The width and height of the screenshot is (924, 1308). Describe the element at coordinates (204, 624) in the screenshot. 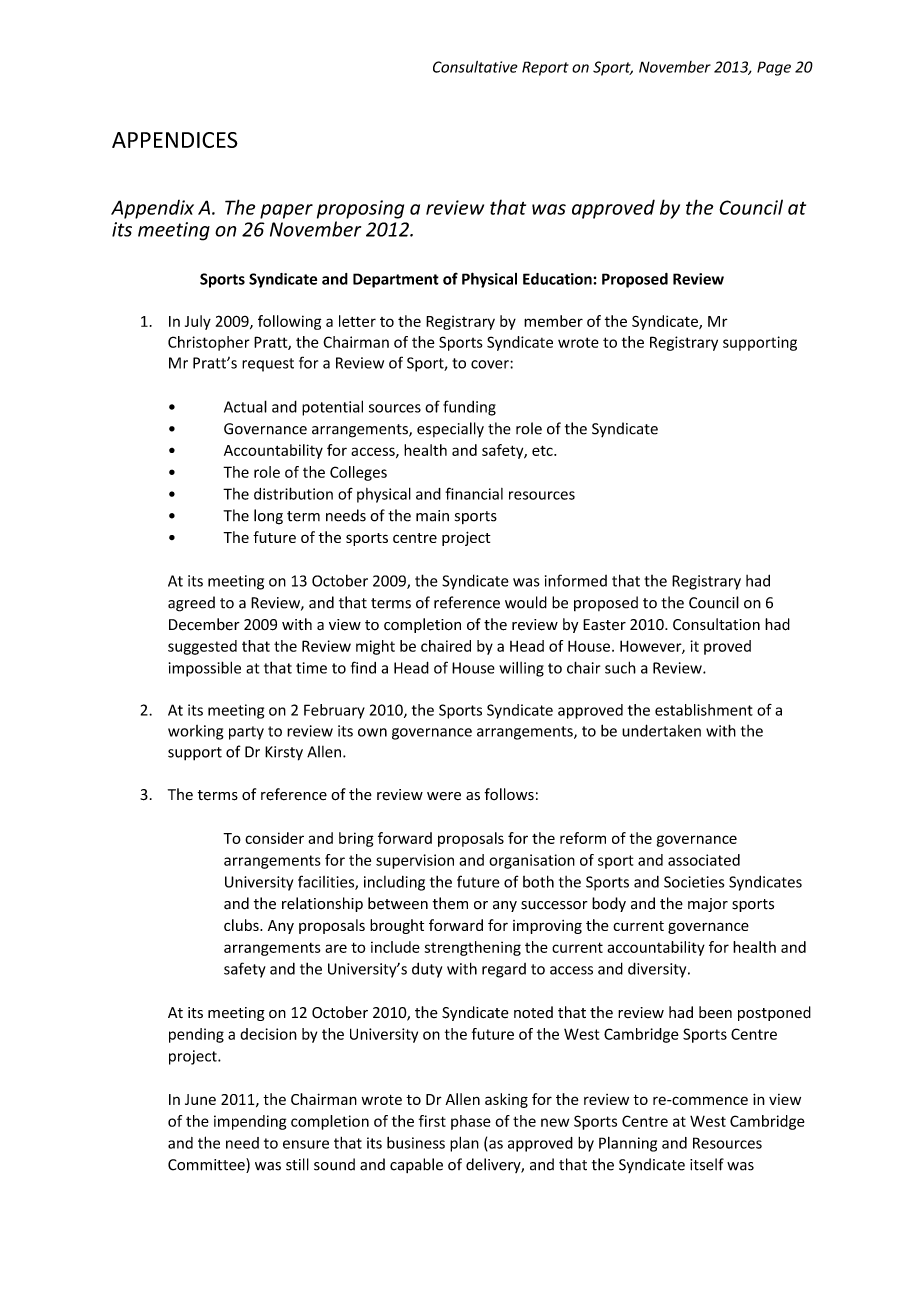

I see `December` at that location.
